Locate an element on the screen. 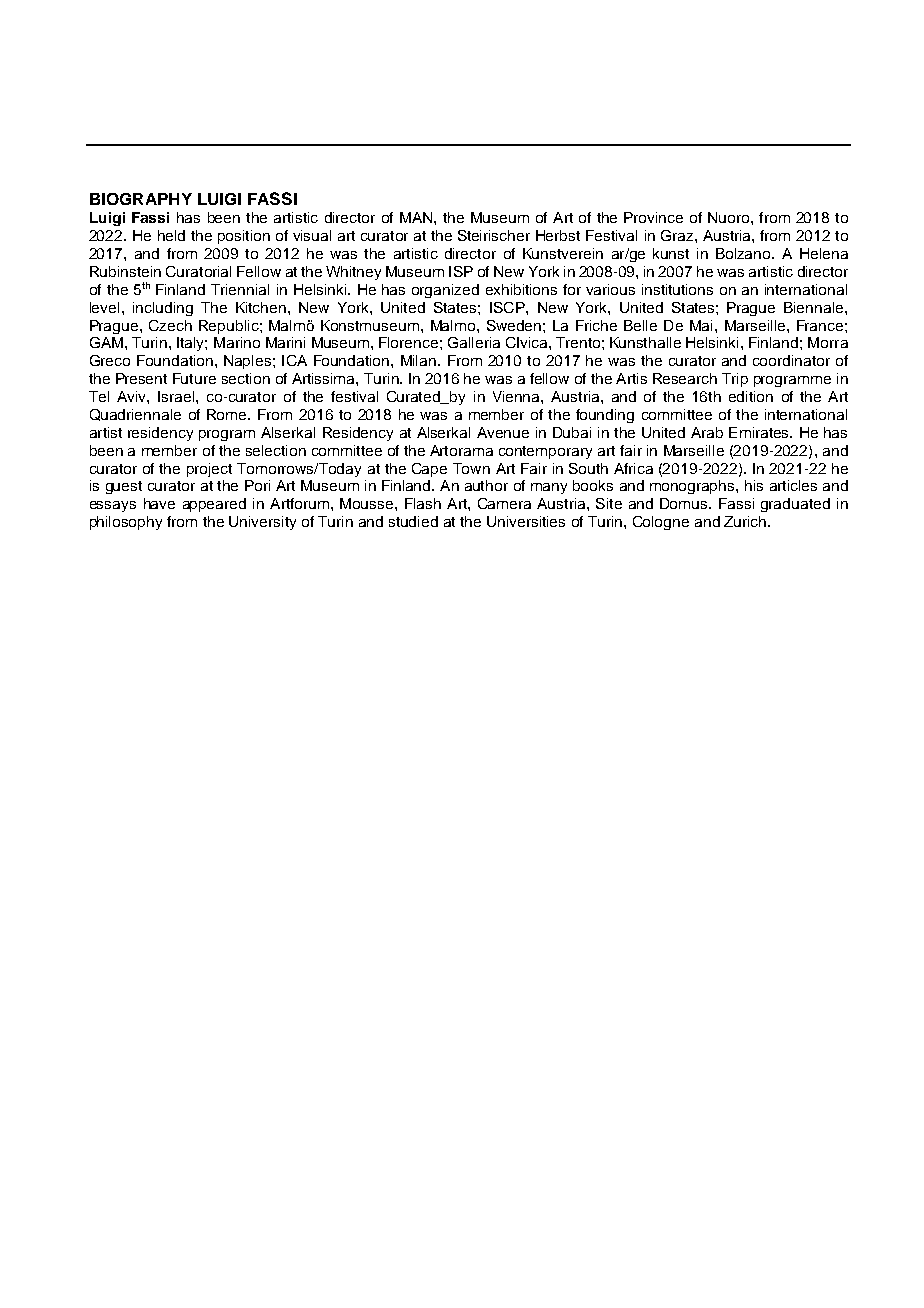 Image resolution: width=924 pixels, height=1308 pixels. Herbst is located at coordinates (558, 235).
